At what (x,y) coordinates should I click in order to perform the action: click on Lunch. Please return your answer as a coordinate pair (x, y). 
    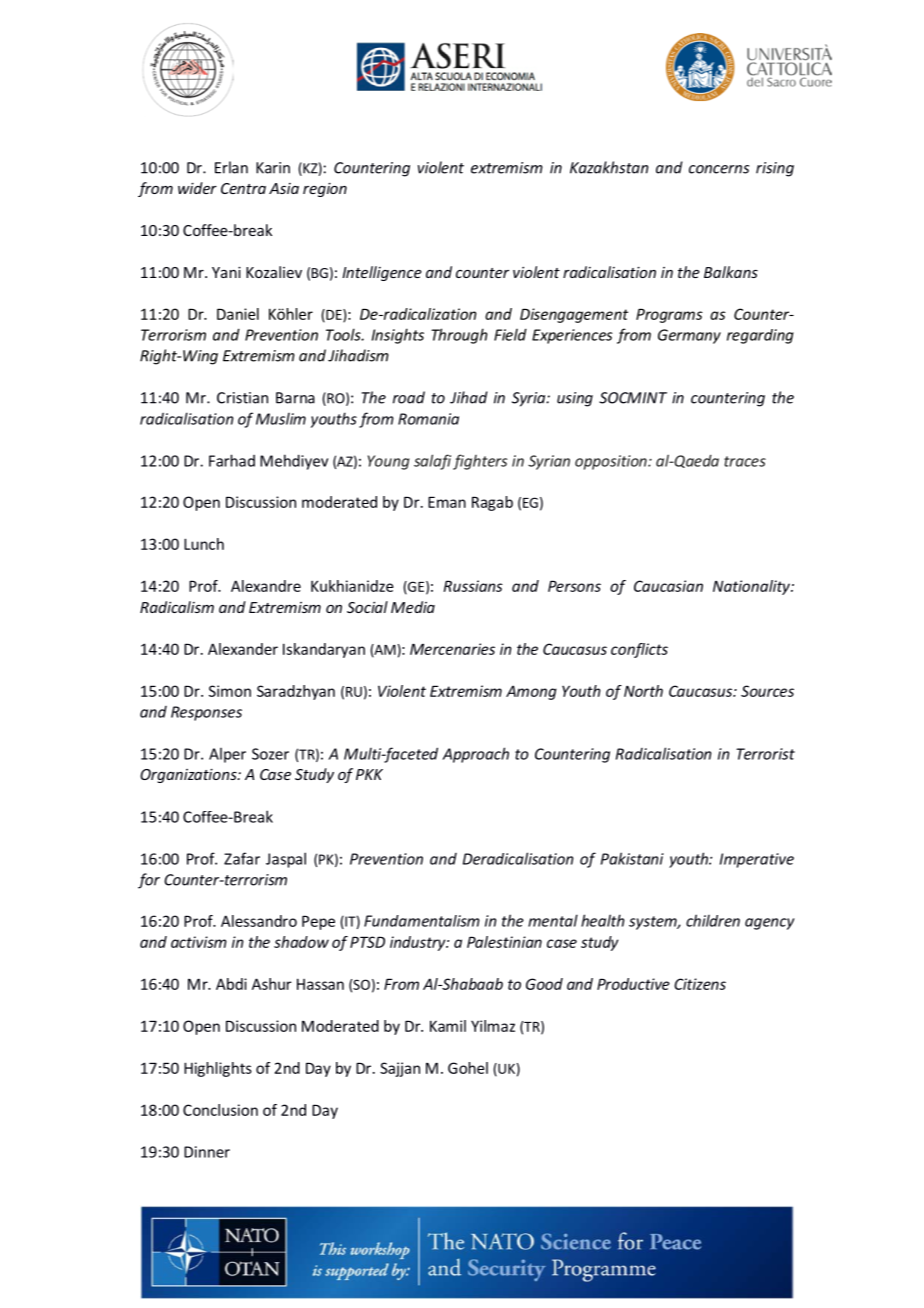
    Looking at the image, I should click on (204, 544).
